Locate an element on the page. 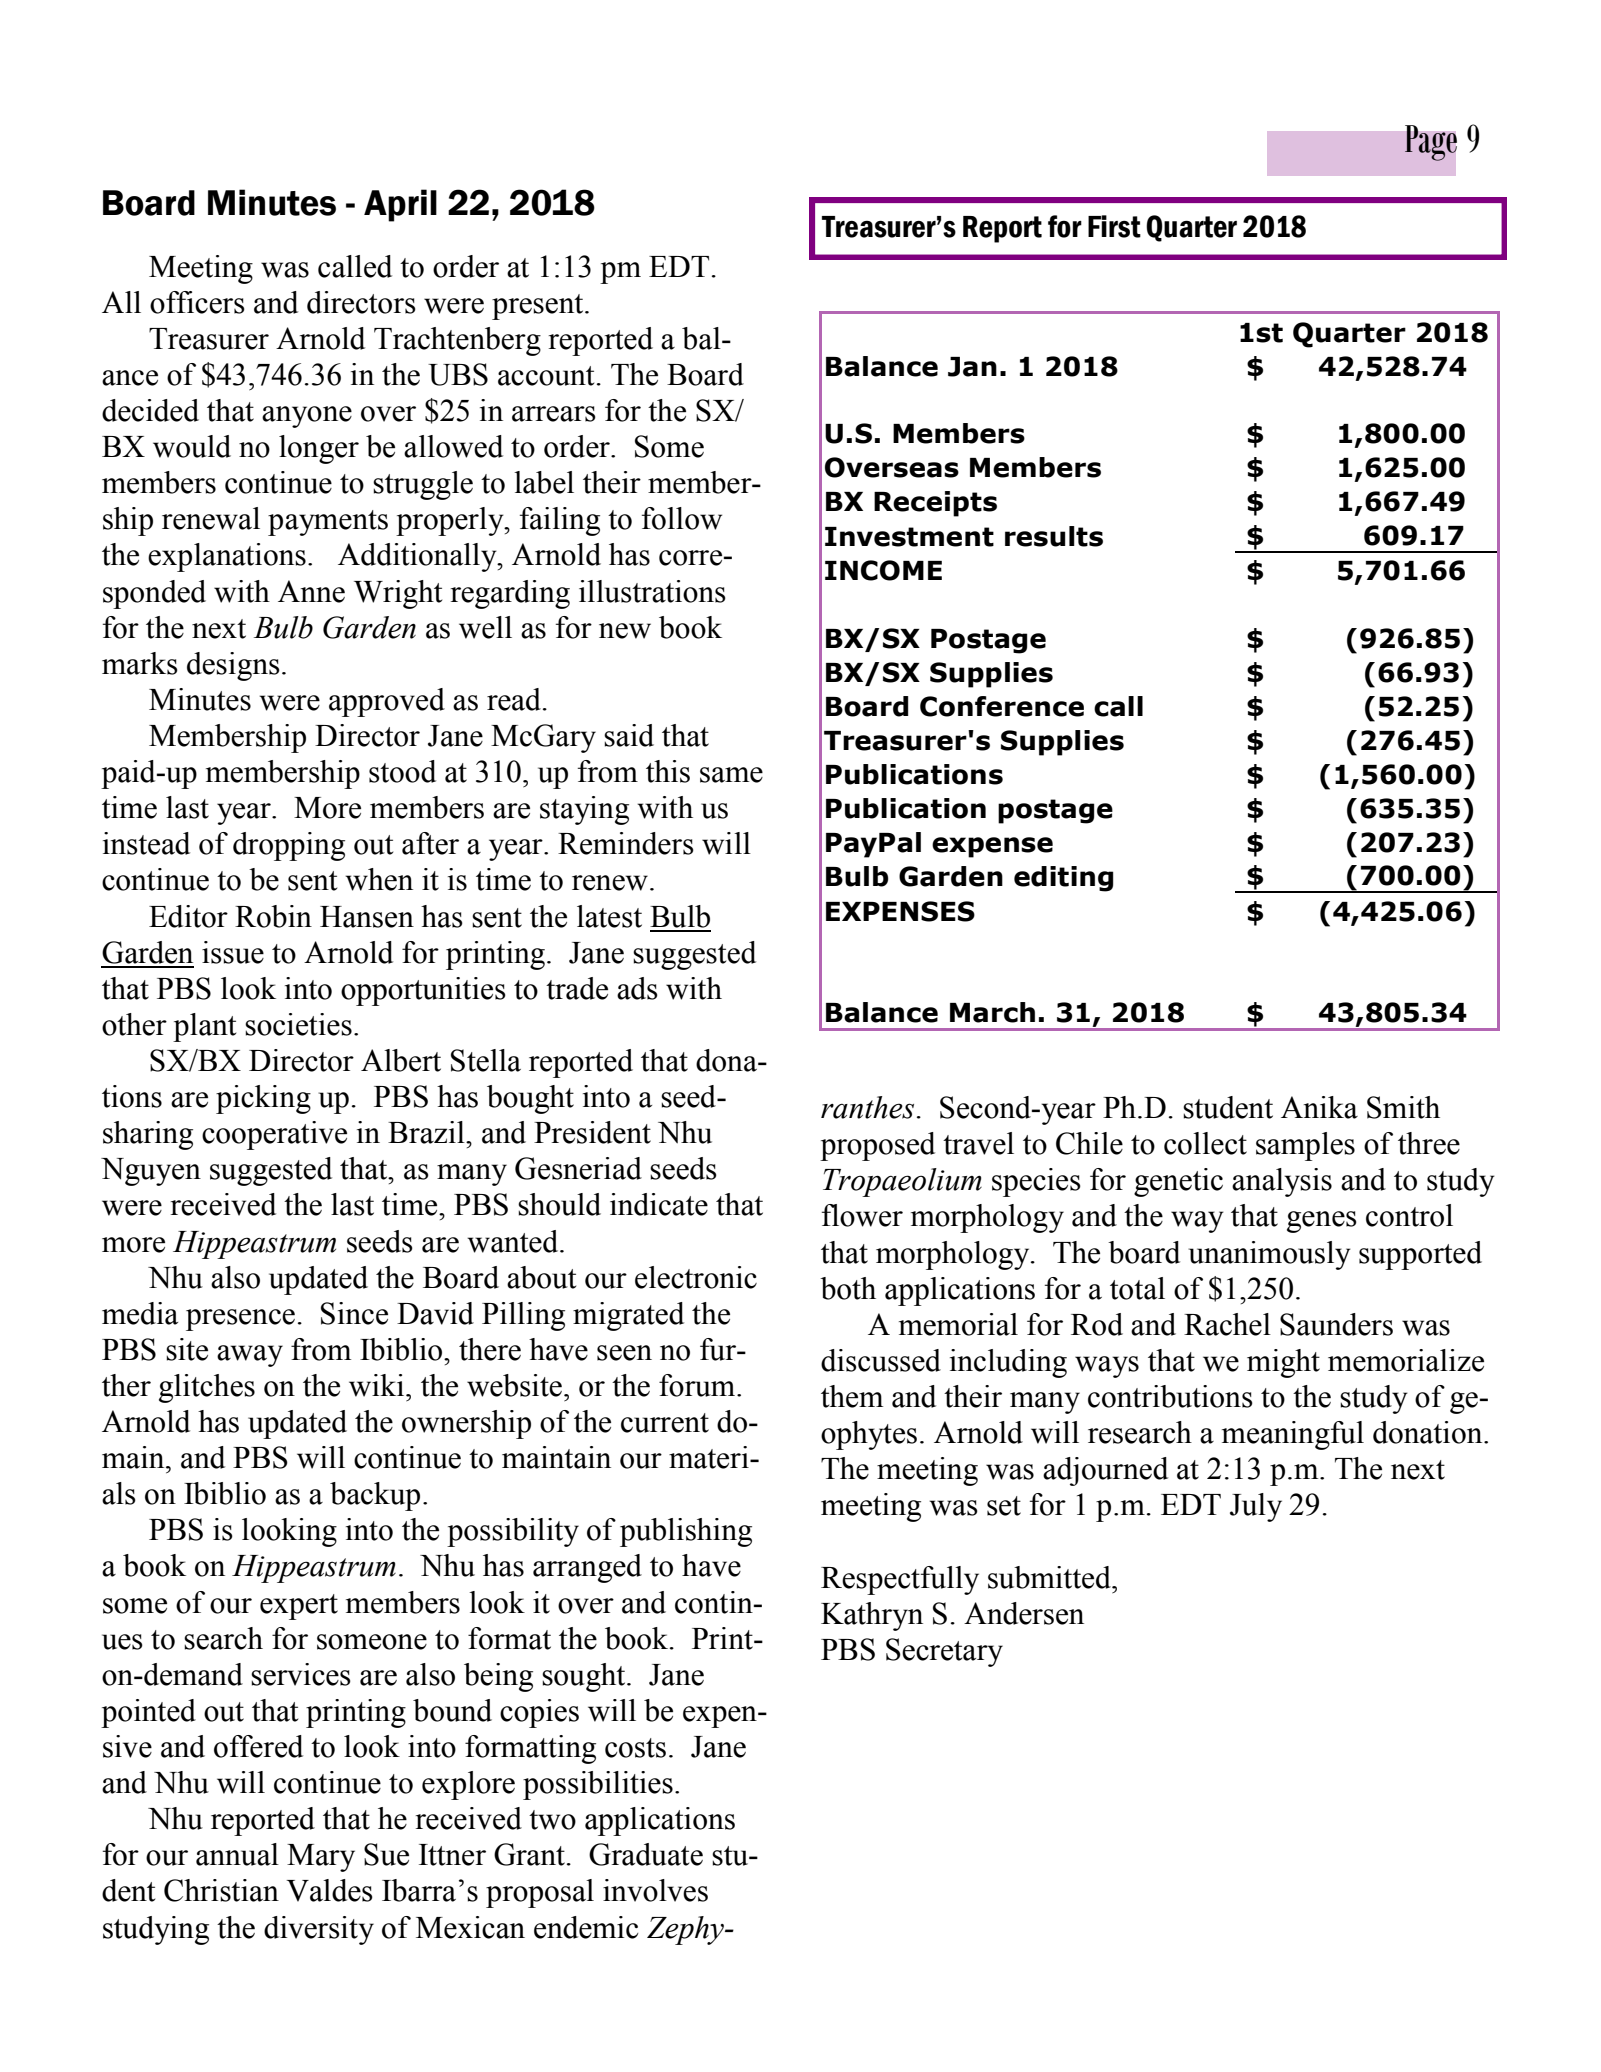 Image resolution: width=1601 pixels, height=2072 pixels. Mary is located at coordinates (321, 1858).
